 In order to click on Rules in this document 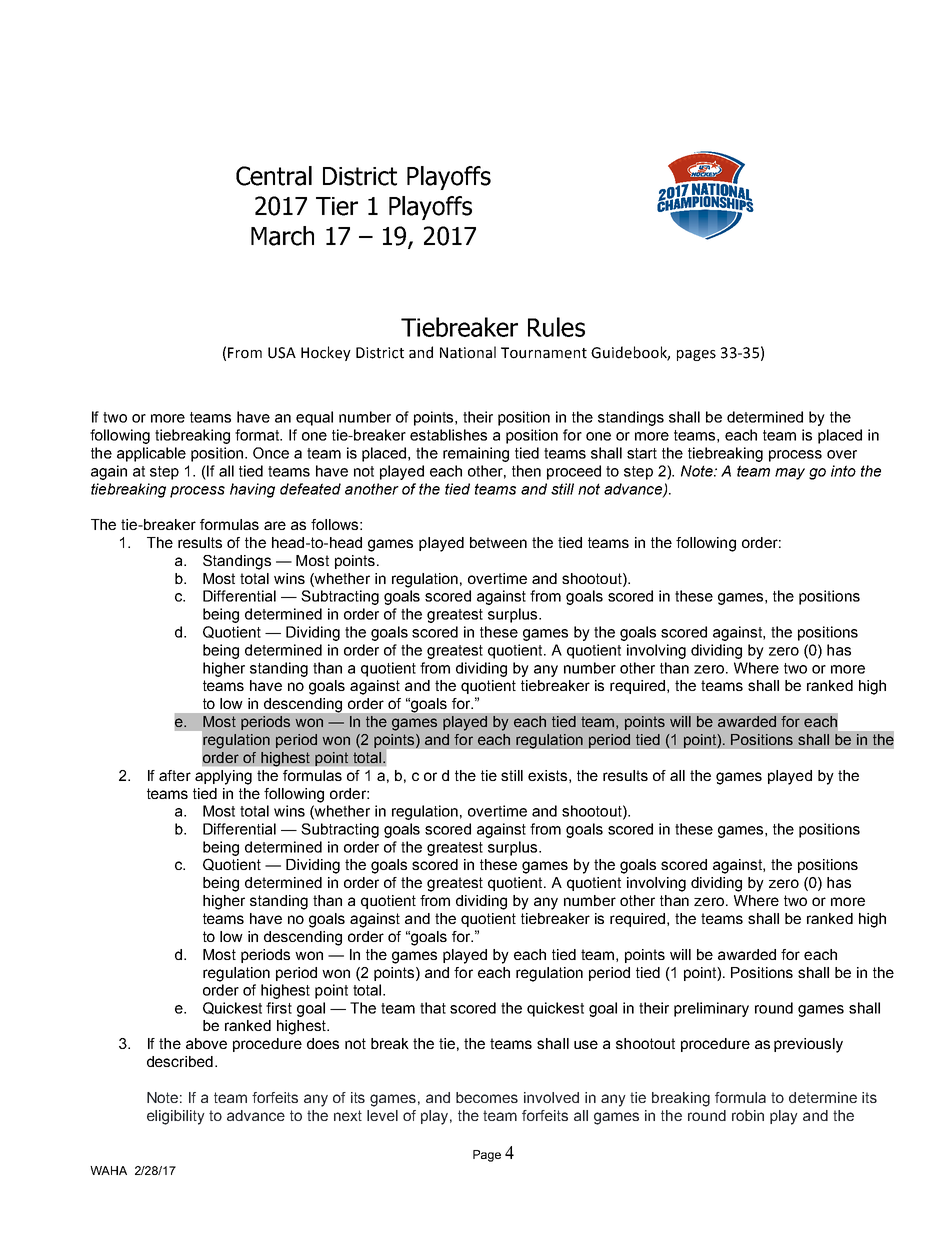, I will do `click(556, 327)`.
